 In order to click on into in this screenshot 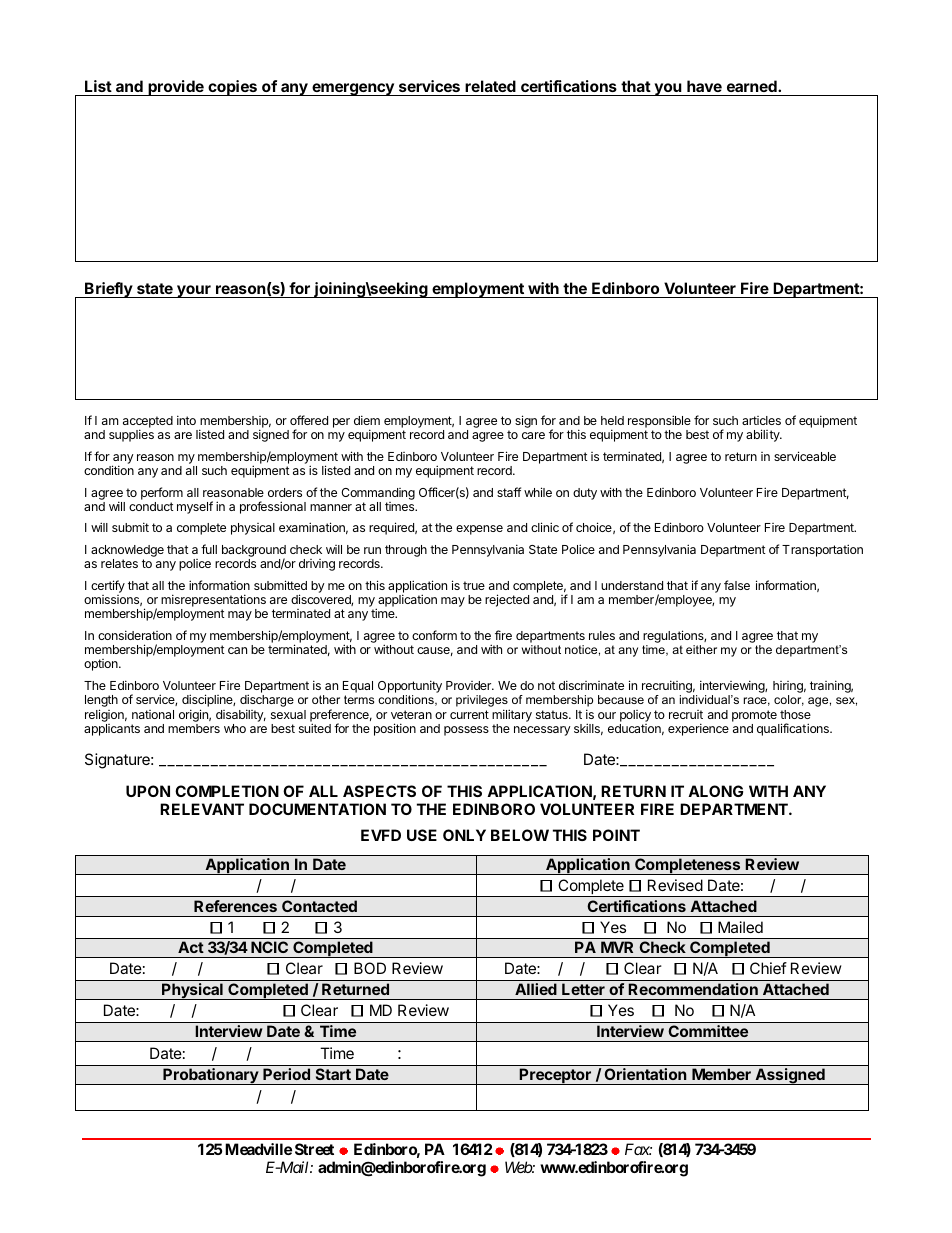, I will do `click(186, 420)`.
